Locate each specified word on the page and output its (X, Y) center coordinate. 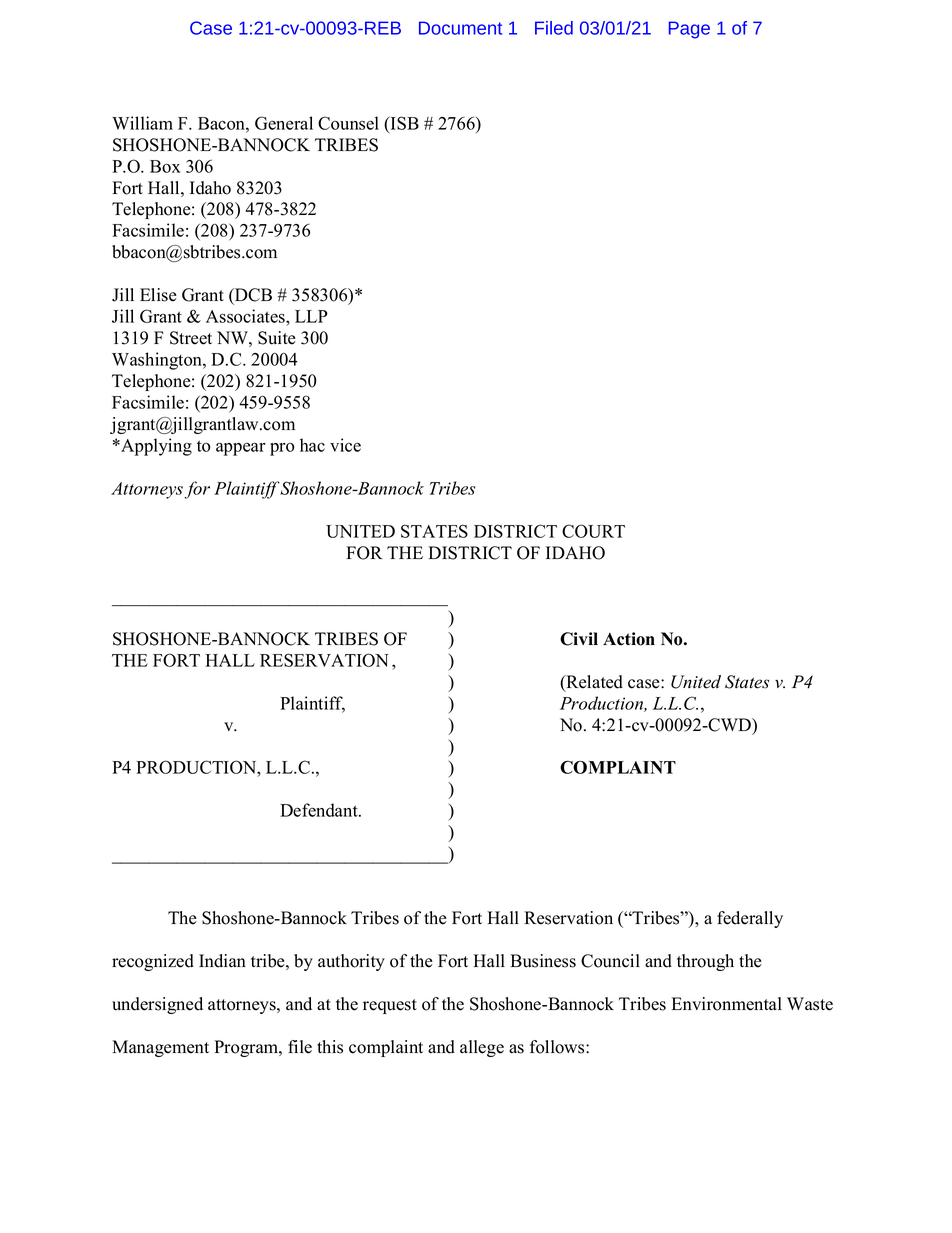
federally (750, 919)
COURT (593, 531)
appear (241, 449)
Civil (579, 639)
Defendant (320, 810)
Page (689, 30)
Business (543, 961)
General (284, 123)
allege (482, 1048)
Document (460, 28)
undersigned (157, 1005)
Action (629, 639)
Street (191, 338)
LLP (311, 316)
